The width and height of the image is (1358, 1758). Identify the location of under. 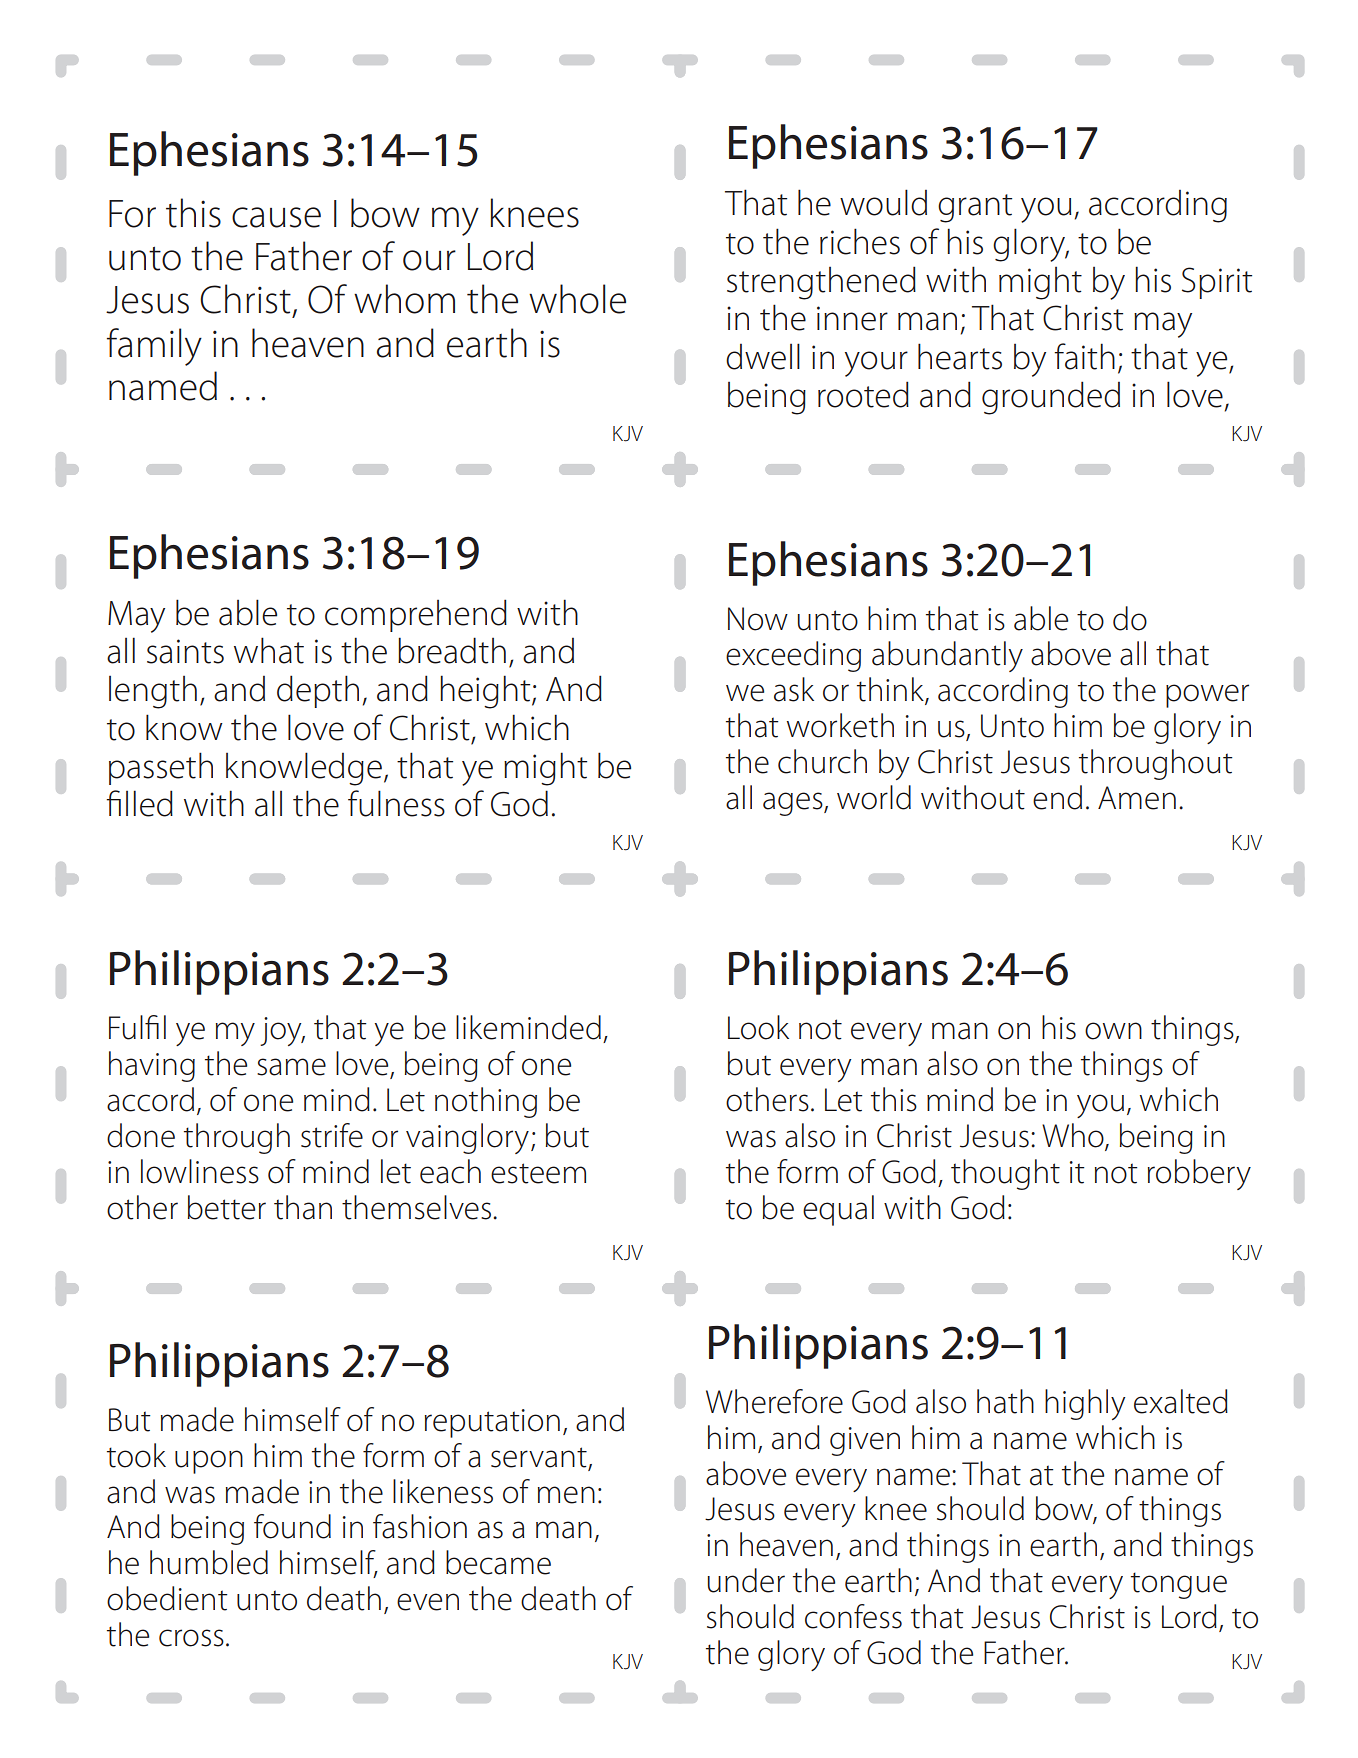
(746, 1580).
